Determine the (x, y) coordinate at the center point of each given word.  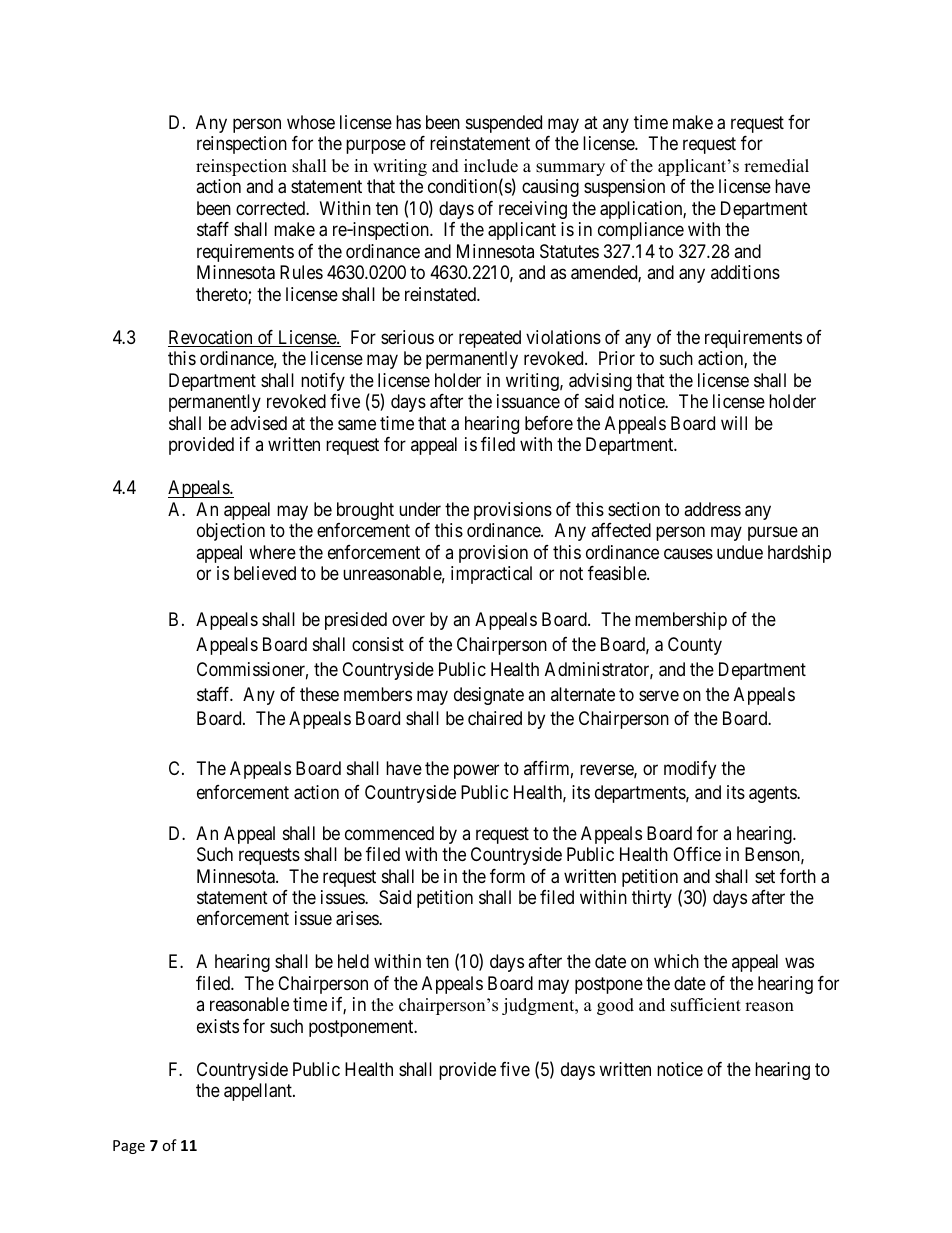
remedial (776, 166)
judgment (539, 1006)
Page (129, 1147)
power (476, 771)
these (319, 694)
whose (311, 122)
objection (231, 532)
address (712, 509)
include (491, 166)
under (420, 509)
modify (690, 770)
